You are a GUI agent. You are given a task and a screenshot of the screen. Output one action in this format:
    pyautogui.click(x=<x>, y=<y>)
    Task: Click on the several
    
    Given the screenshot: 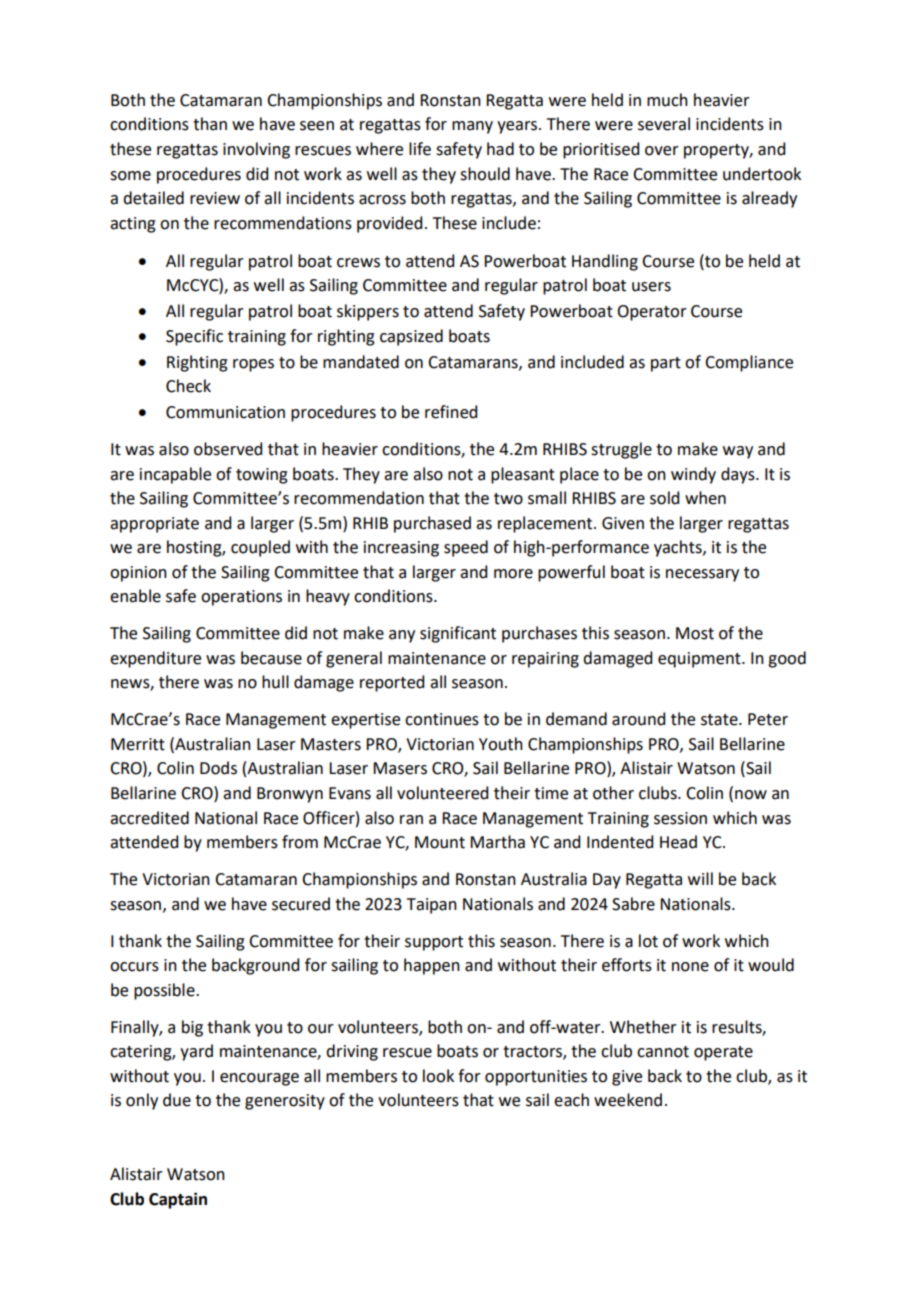 What is the action you would take?
    pyautogui.click(x=664, y=124)
